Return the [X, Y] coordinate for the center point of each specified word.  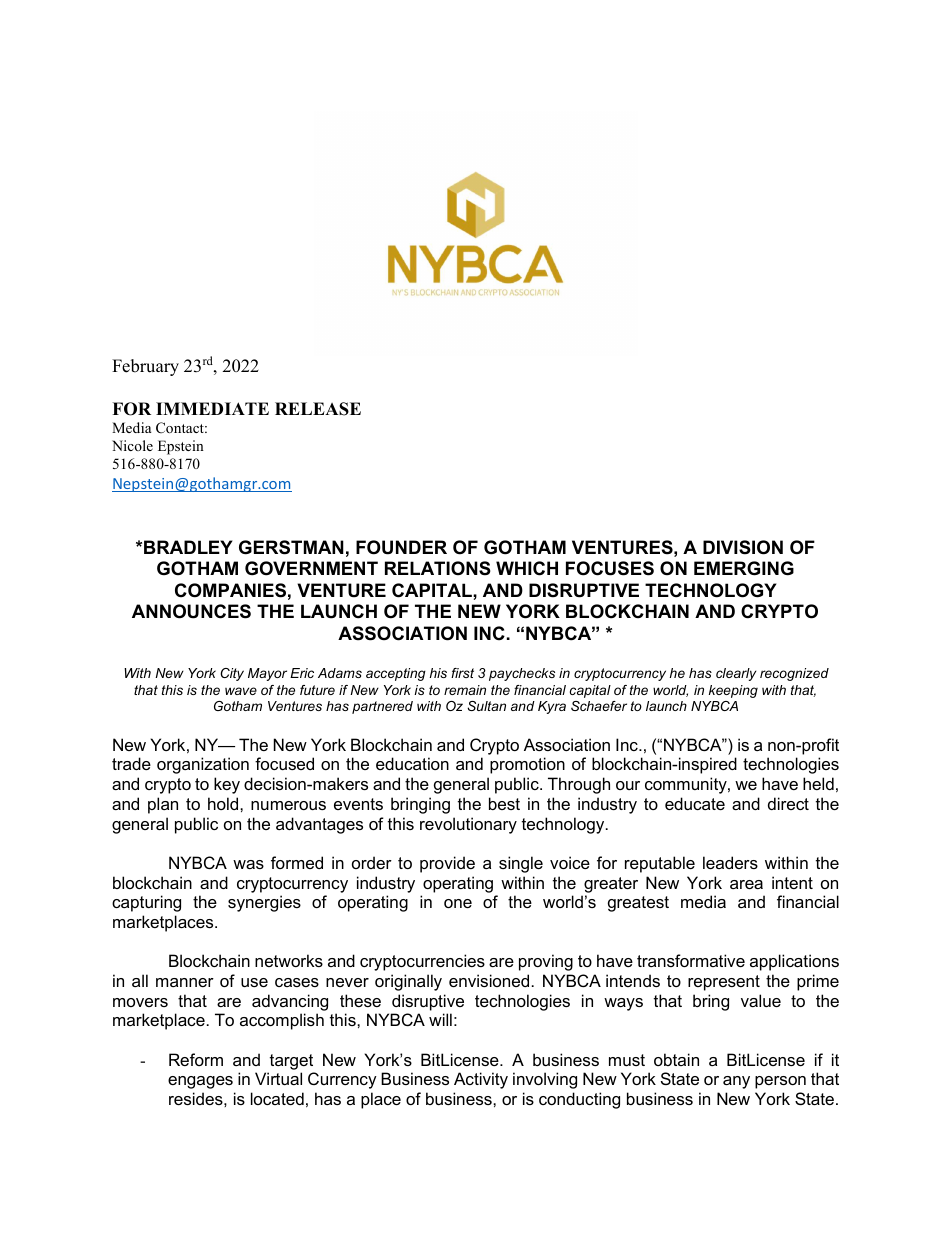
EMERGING [744, 568]
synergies [264, 903]
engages [200, 1082]
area [746, 884]
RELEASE [318, 409]
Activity [481, 1080]
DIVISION [743, 547]
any [736, 1082]
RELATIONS [438, 568]
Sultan [486, 706]
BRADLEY [188, 547]
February [145, 367]
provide [447, 864]
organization [203, 765]
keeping [733, 691]
